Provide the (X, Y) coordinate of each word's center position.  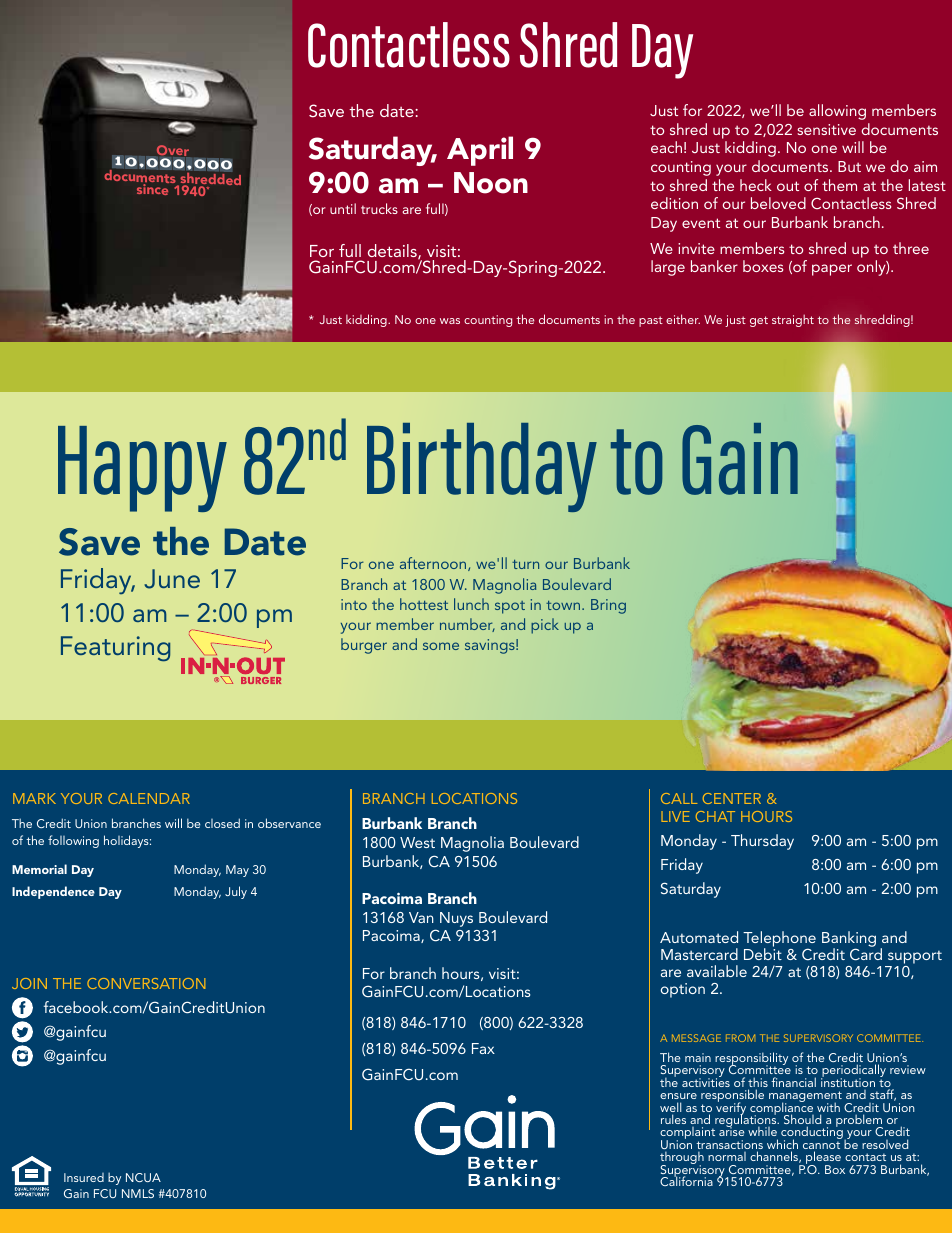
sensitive (826, 129)
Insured (84, 1177)
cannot (821, 1146)
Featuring (115, 648)
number (467, 625)
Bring (608, 606)
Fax (483, 1048)
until (343, 208)
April (480, 151)
